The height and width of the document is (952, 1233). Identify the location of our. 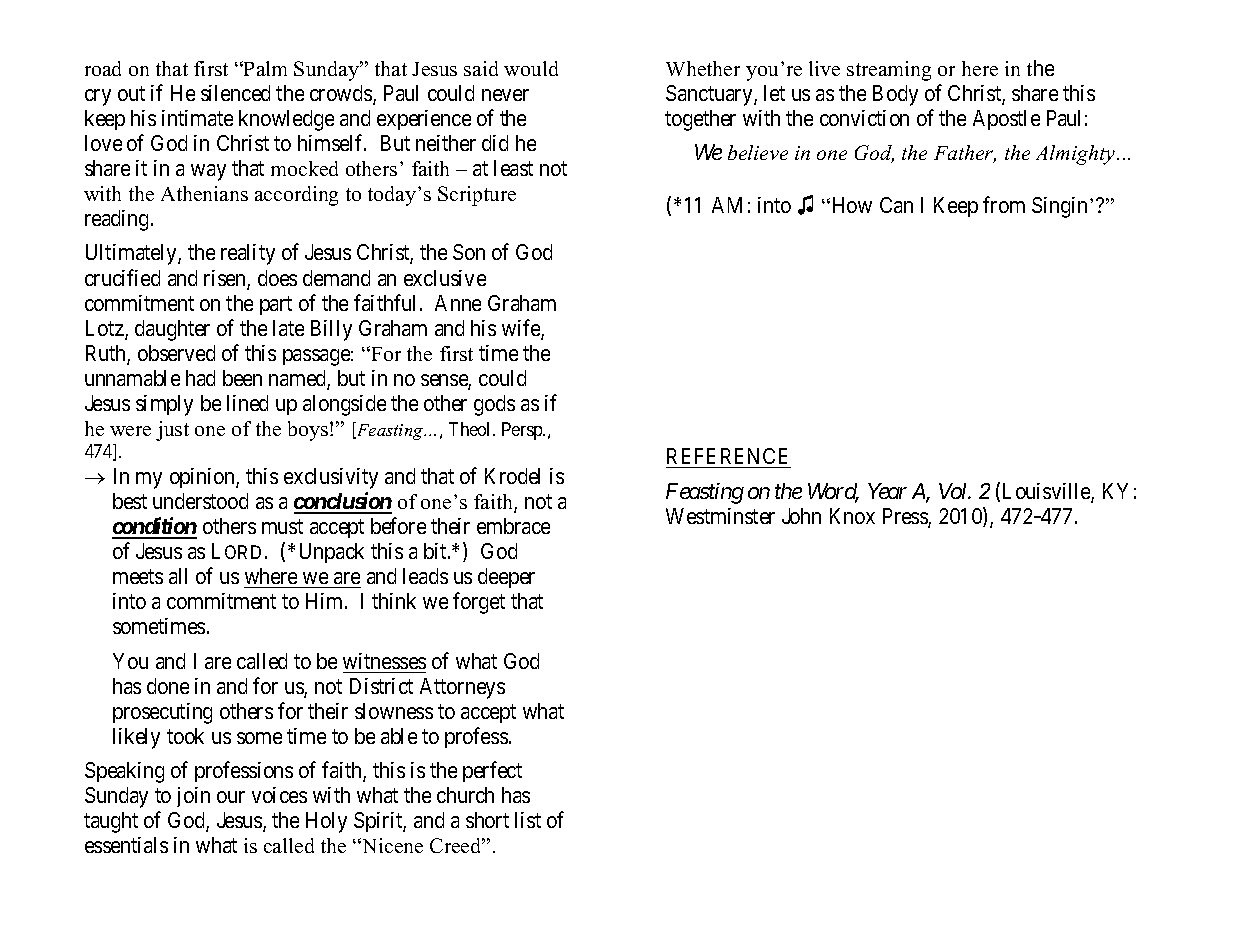
(231, 797).
